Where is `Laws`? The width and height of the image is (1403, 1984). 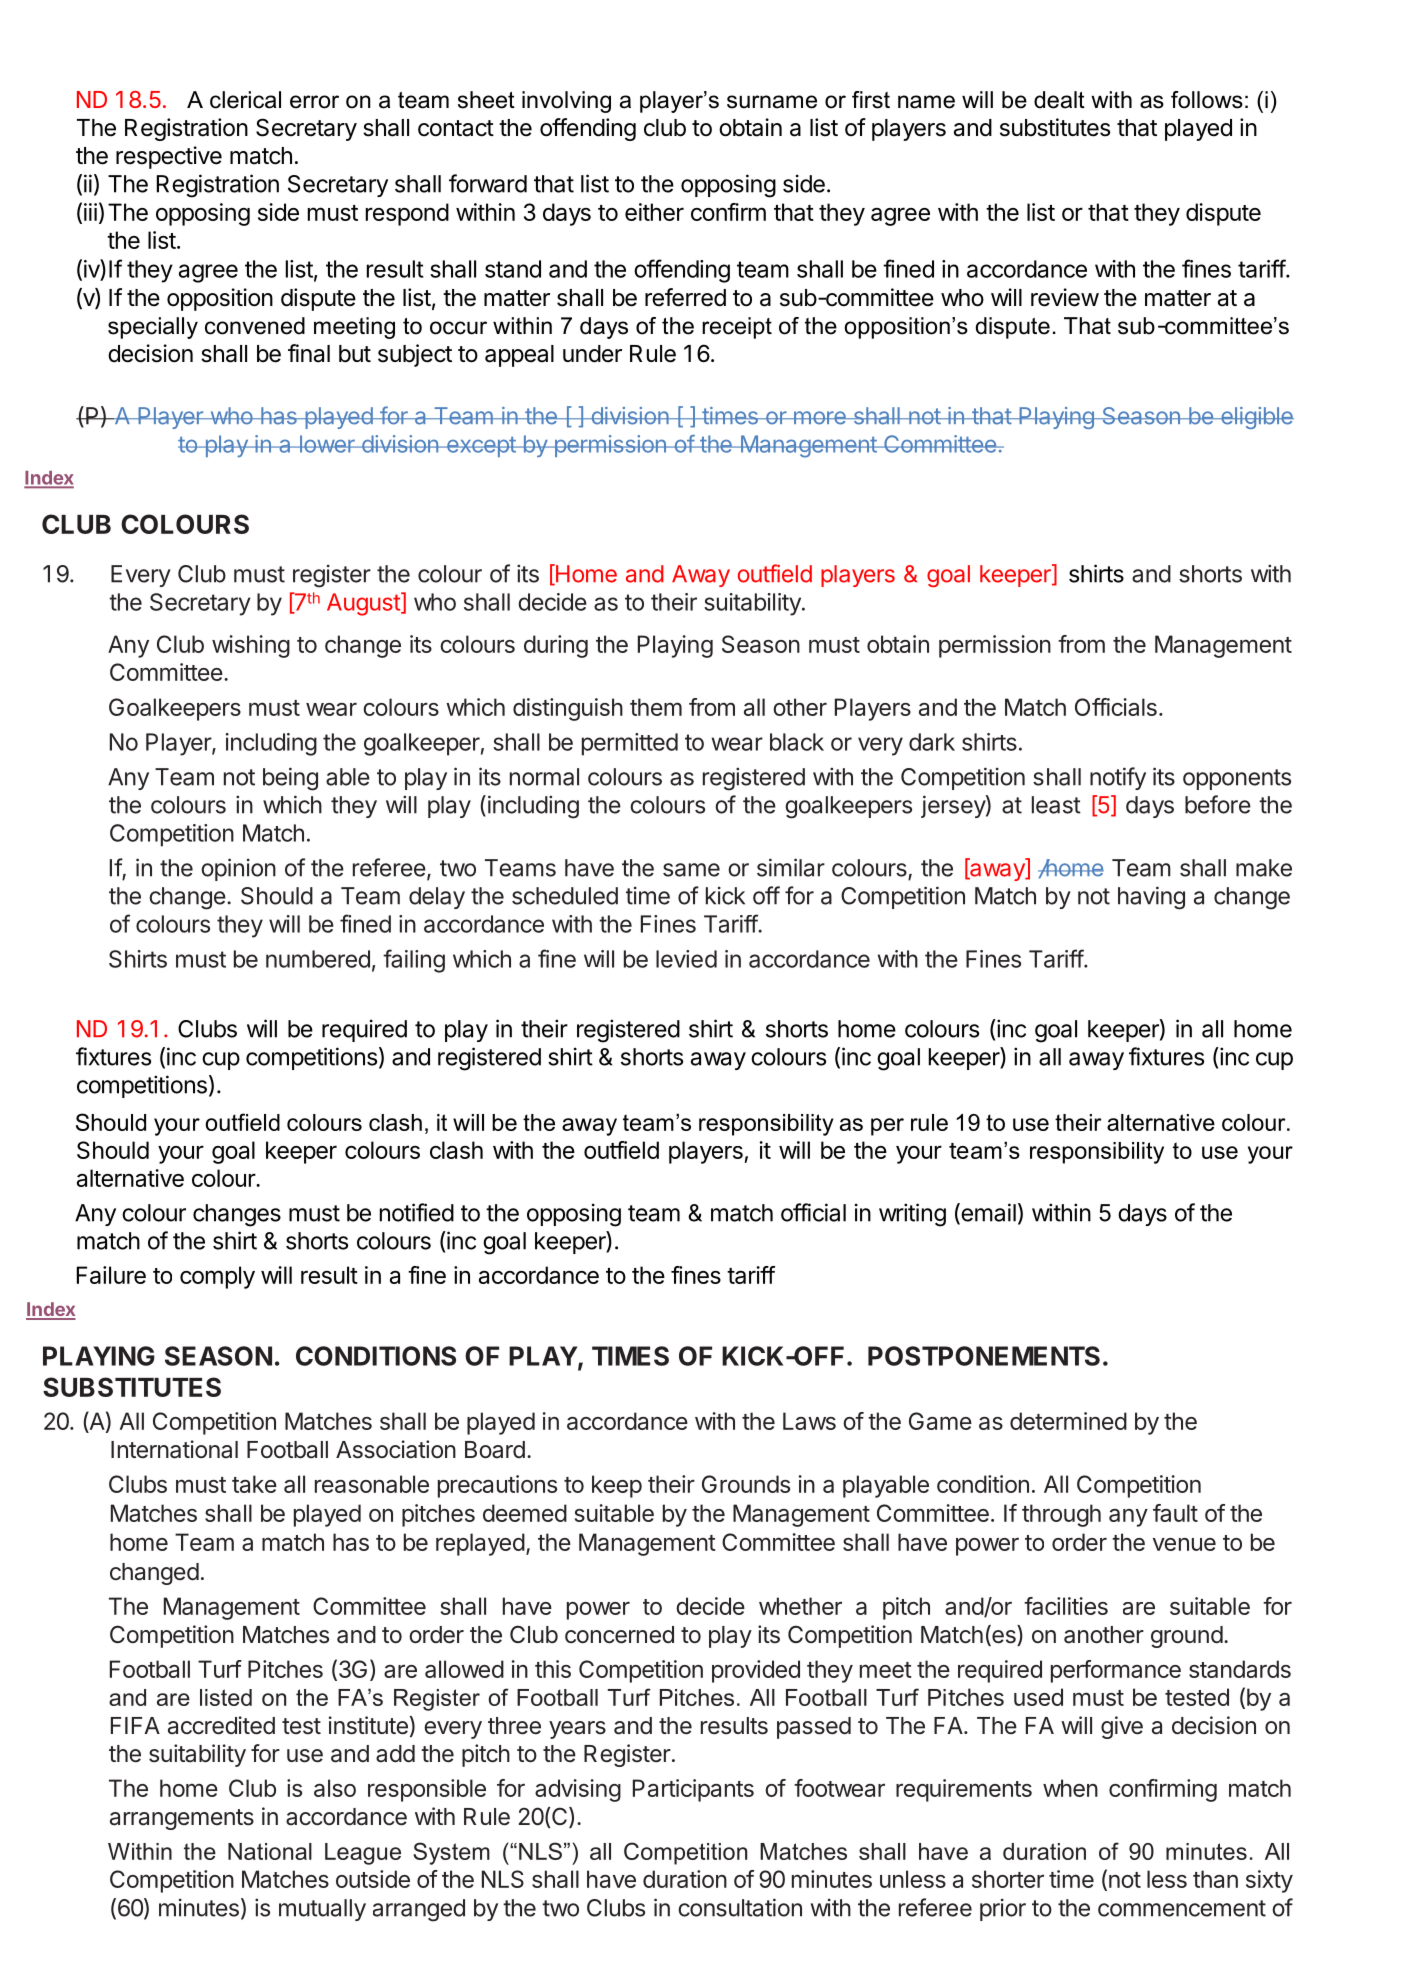
Laws is located at coordinates (809, 1421).
